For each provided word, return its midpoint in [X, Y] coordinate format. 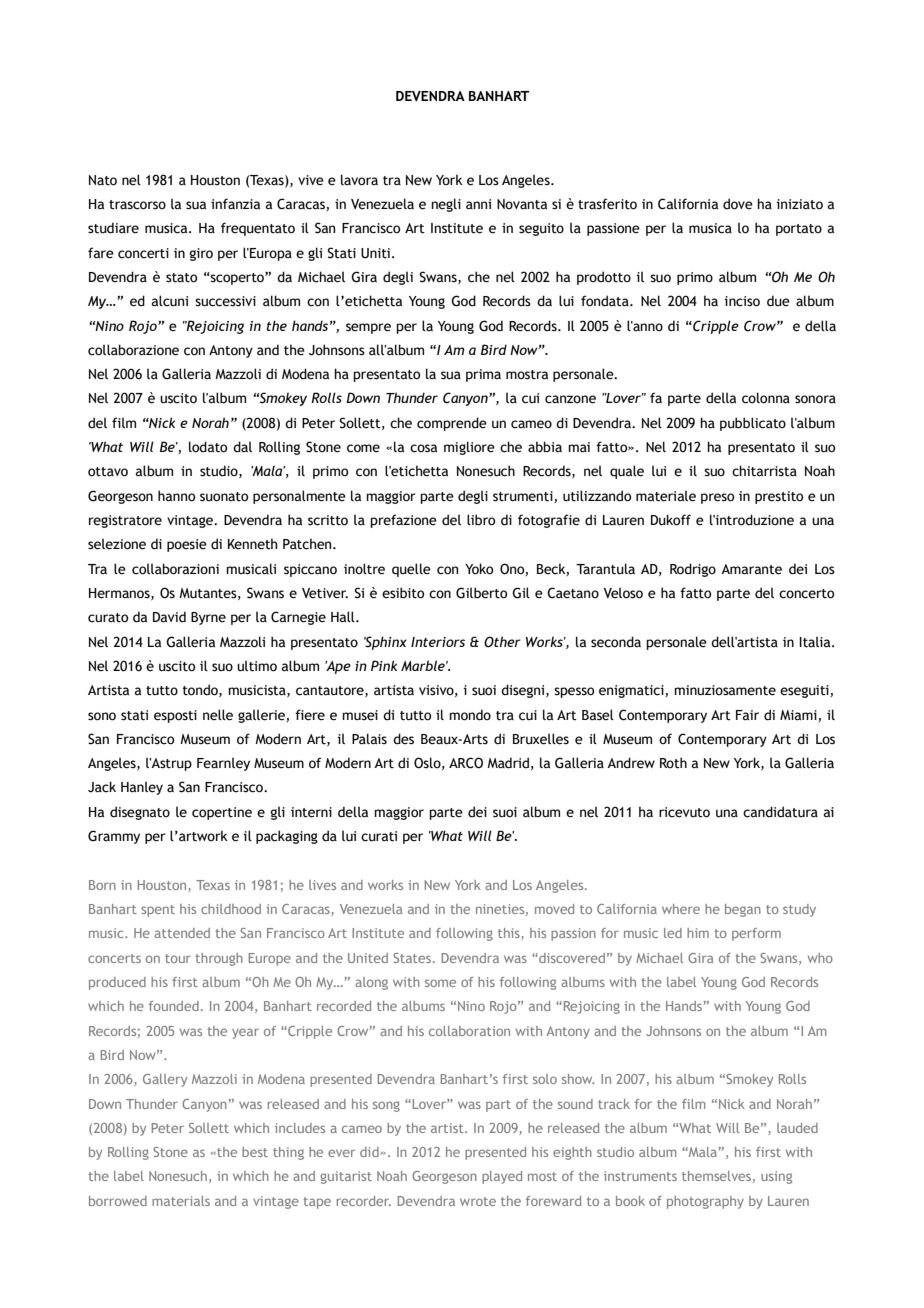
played [502, 1177]
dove [738, 204]
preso [717, 498]
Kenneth [252, 544]
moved [554, 909]
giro [201, 254]
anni [478, 204]
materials [181, 1201]
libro [481, 520]
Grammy [114, 837]
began [743, 910]
